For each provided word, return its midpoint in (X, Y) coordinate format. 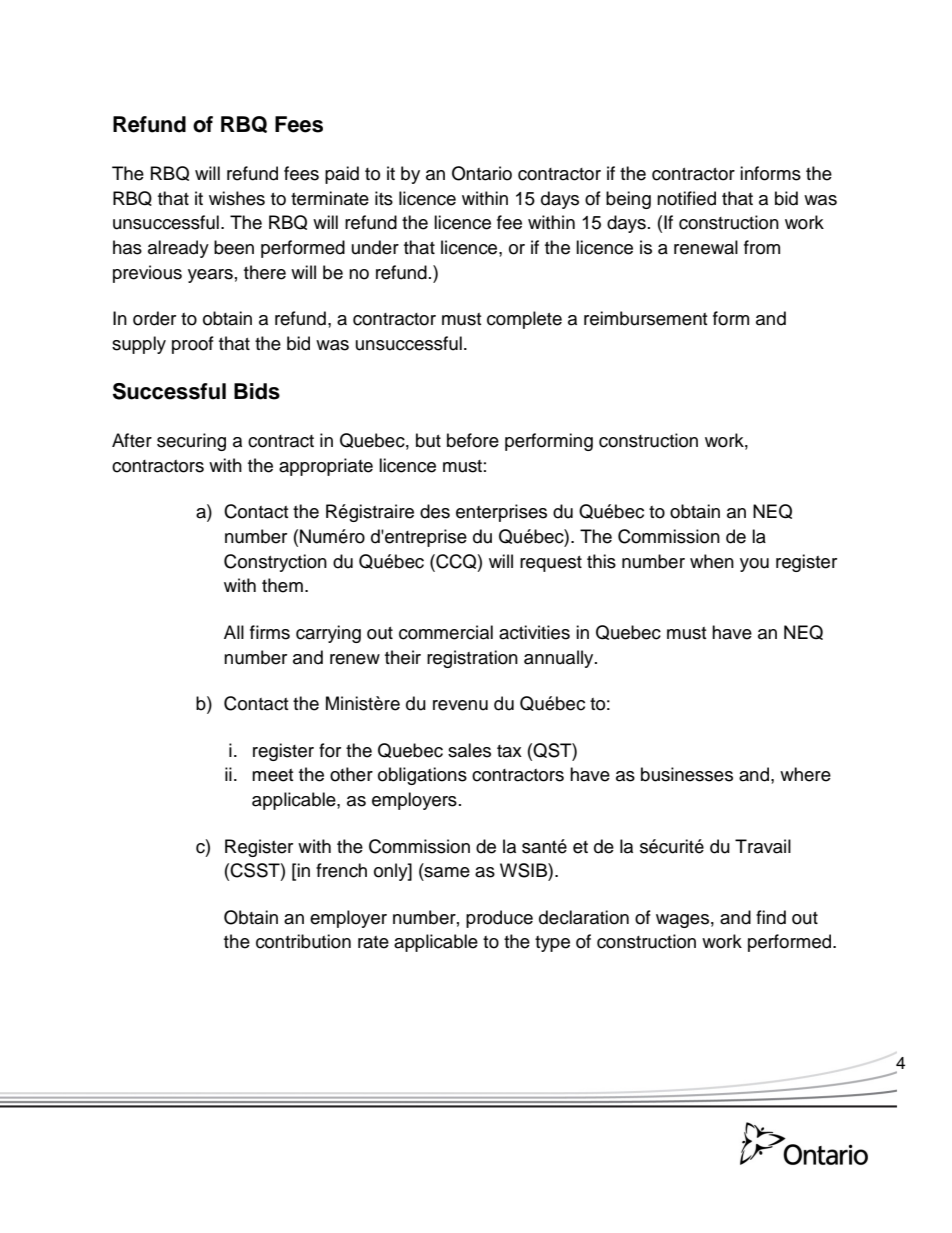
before (473, 440)
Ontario (482, 173)
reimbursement (645, 318)
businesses (687, 774)
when (712, 561)
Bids (257, 391)
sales (469, 750)
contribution (303, 941)
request (551, 564)
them (282, 585)
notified (686, 198)
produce (499, 919)
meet (272, 775)
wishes (237, 198)
